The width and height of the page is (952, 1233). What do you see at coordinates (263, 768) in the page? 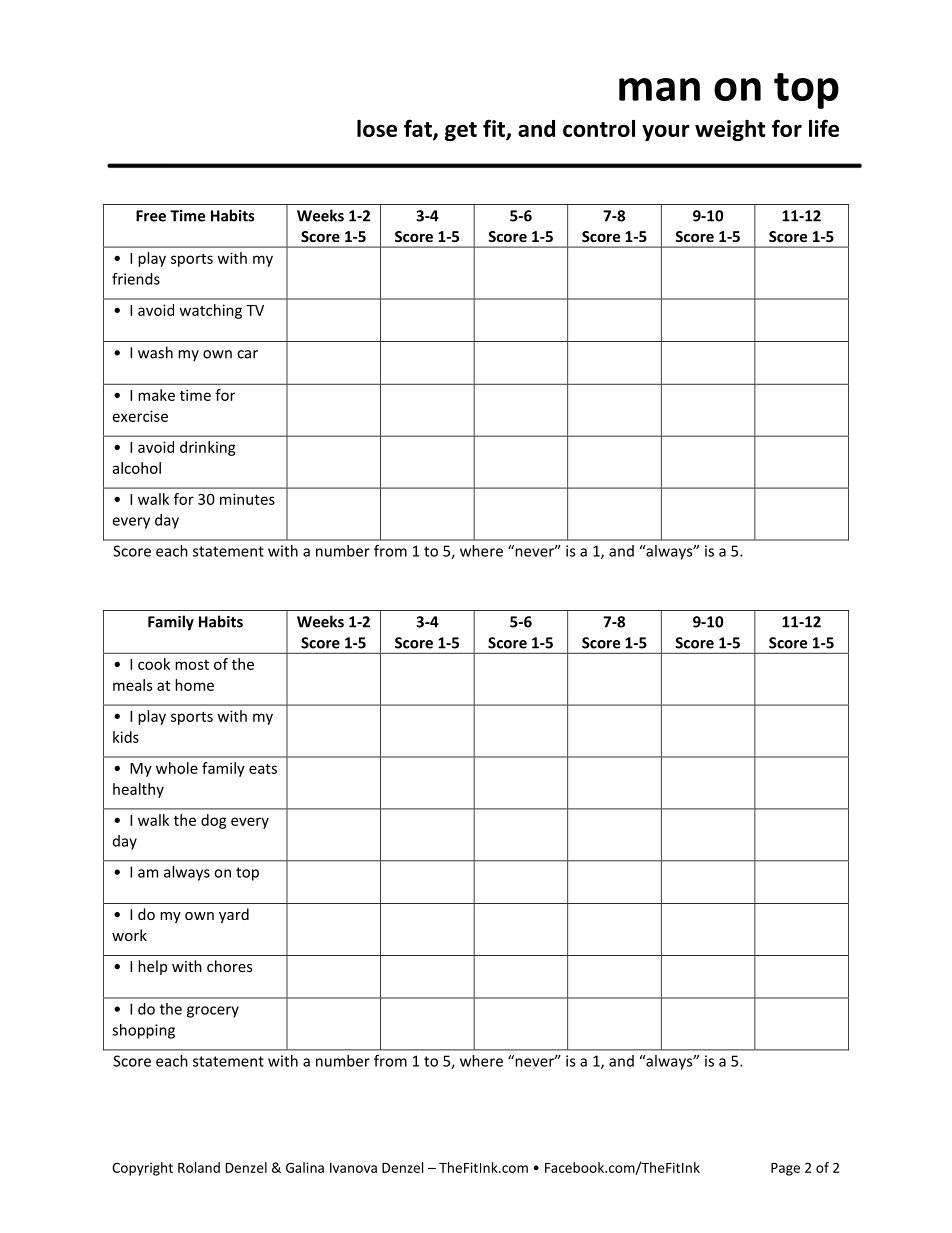
I see `eats` at bounding box center [263, 768].
